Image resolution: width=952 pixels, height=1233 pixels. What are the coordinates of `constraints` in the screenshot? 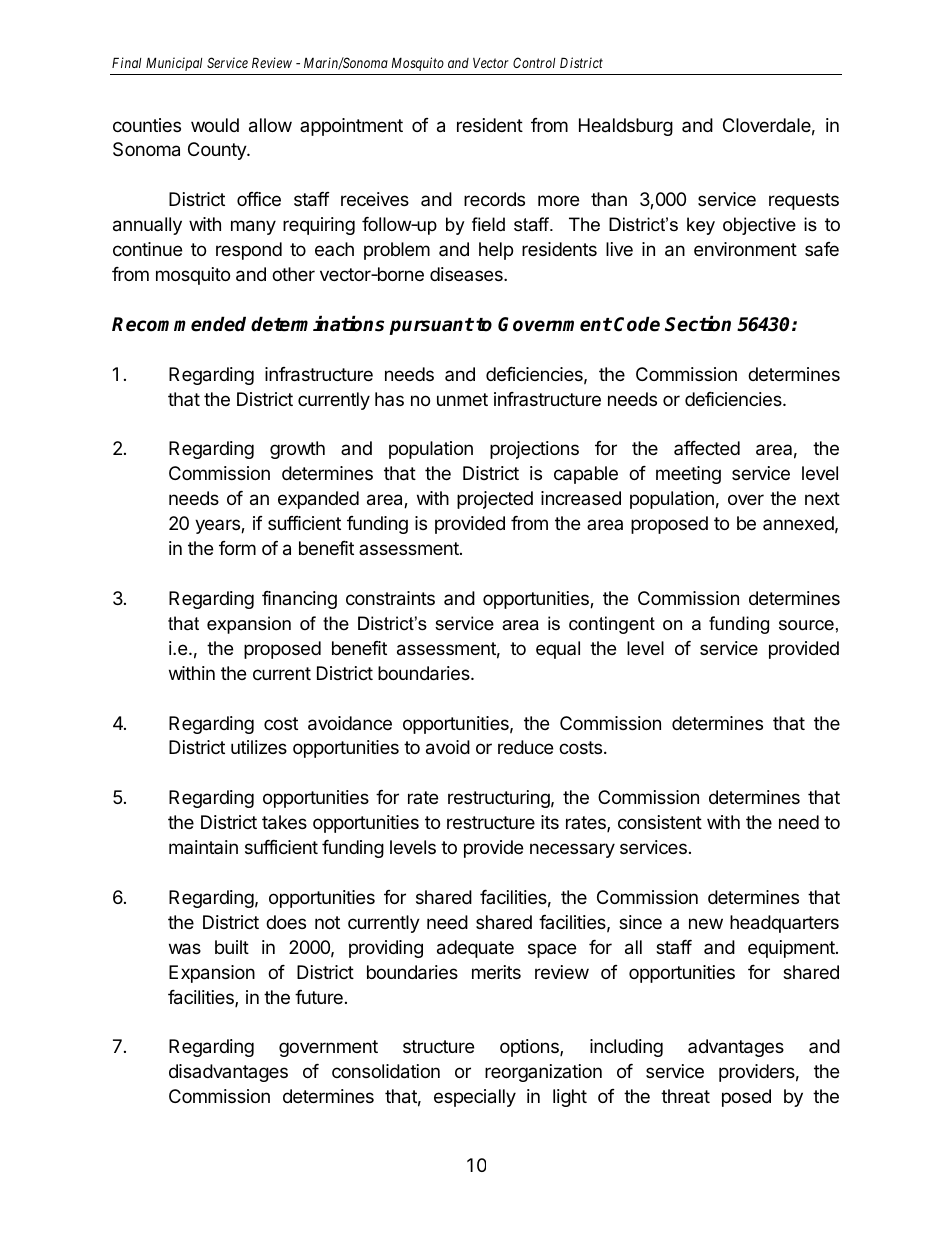 It's located at (390, 598).
